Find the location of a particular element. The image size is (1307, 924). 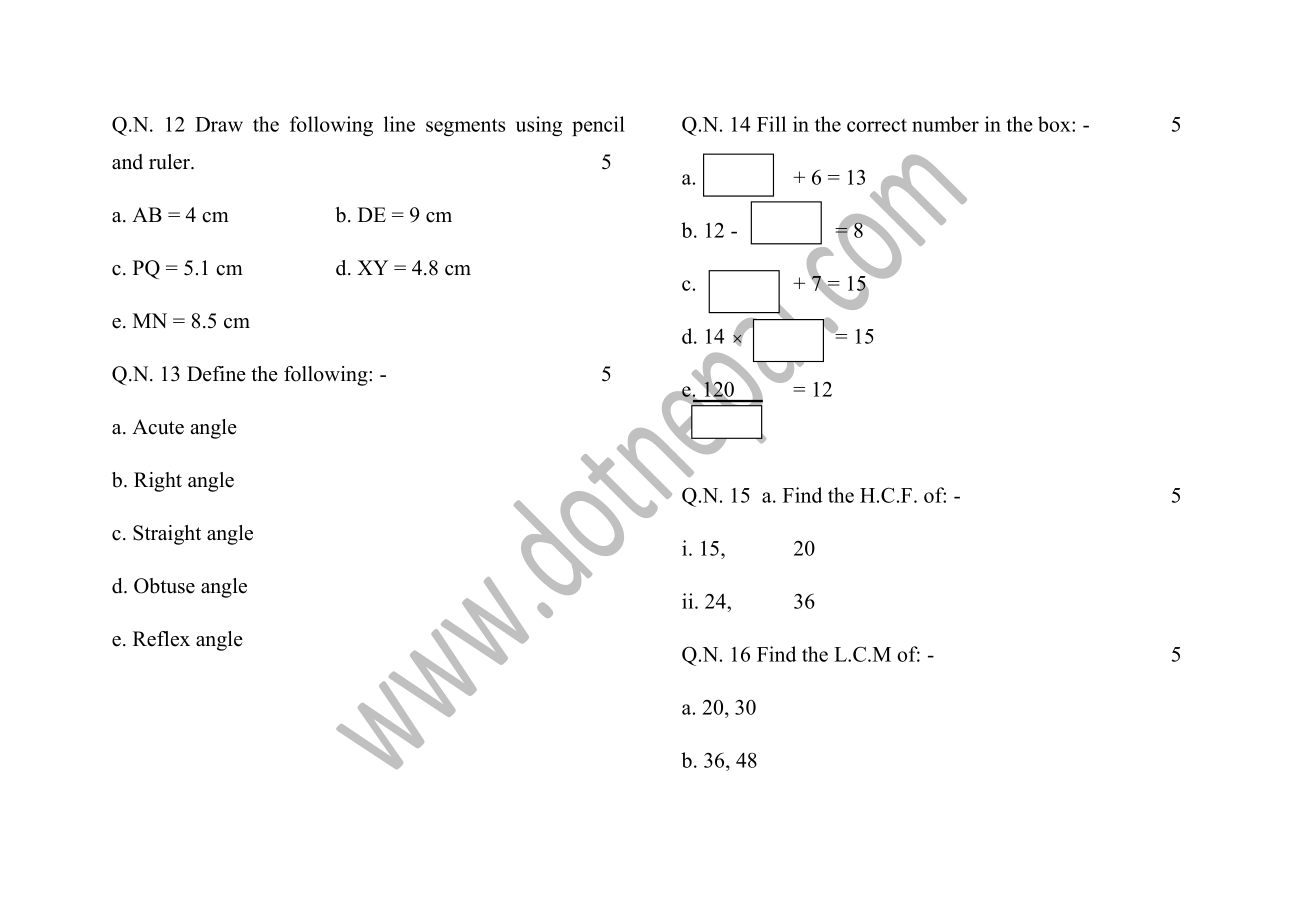

pencil is located at coordinates (598, 126).
